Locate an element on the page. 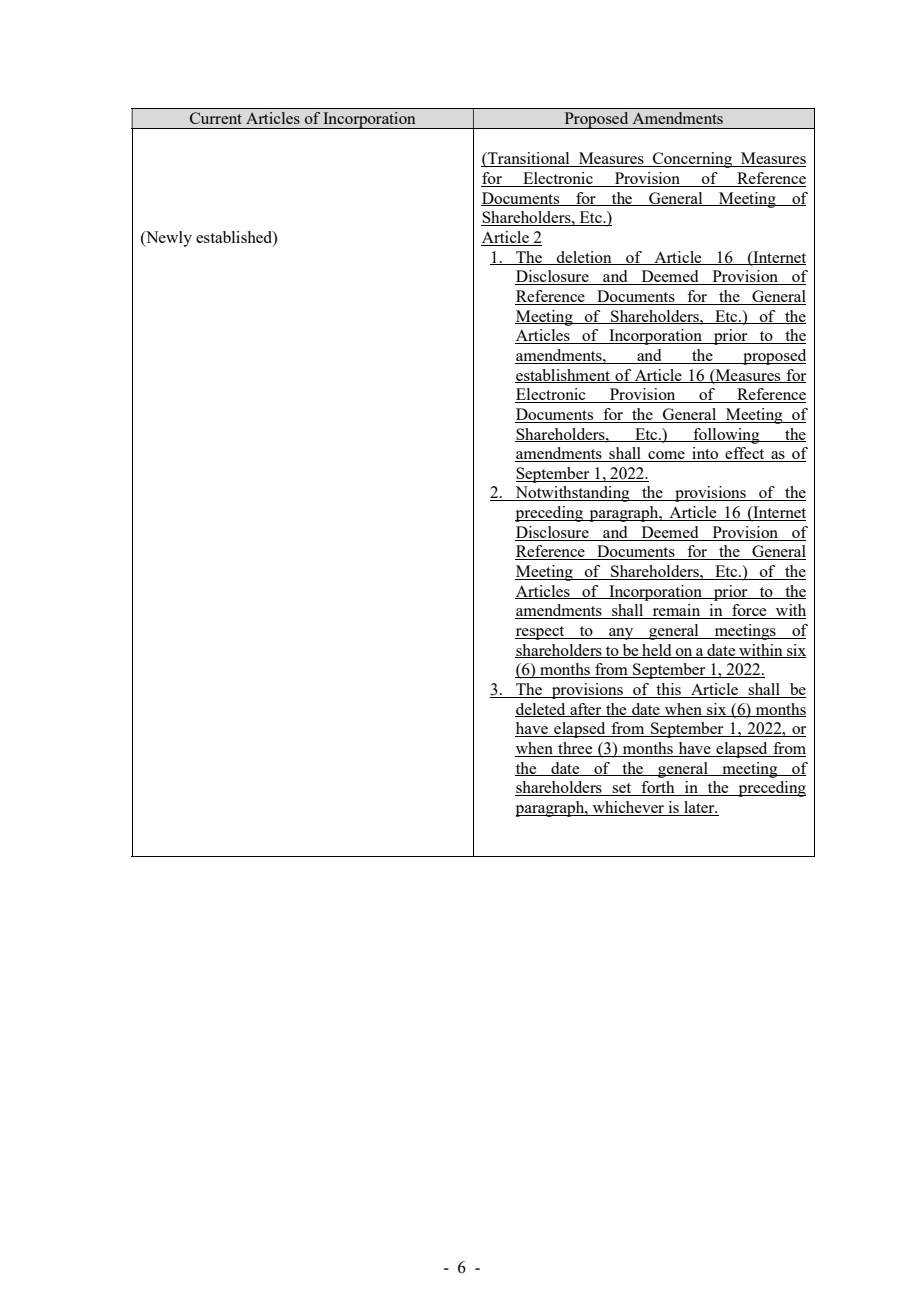  any is located at coordinates (621, 634).
